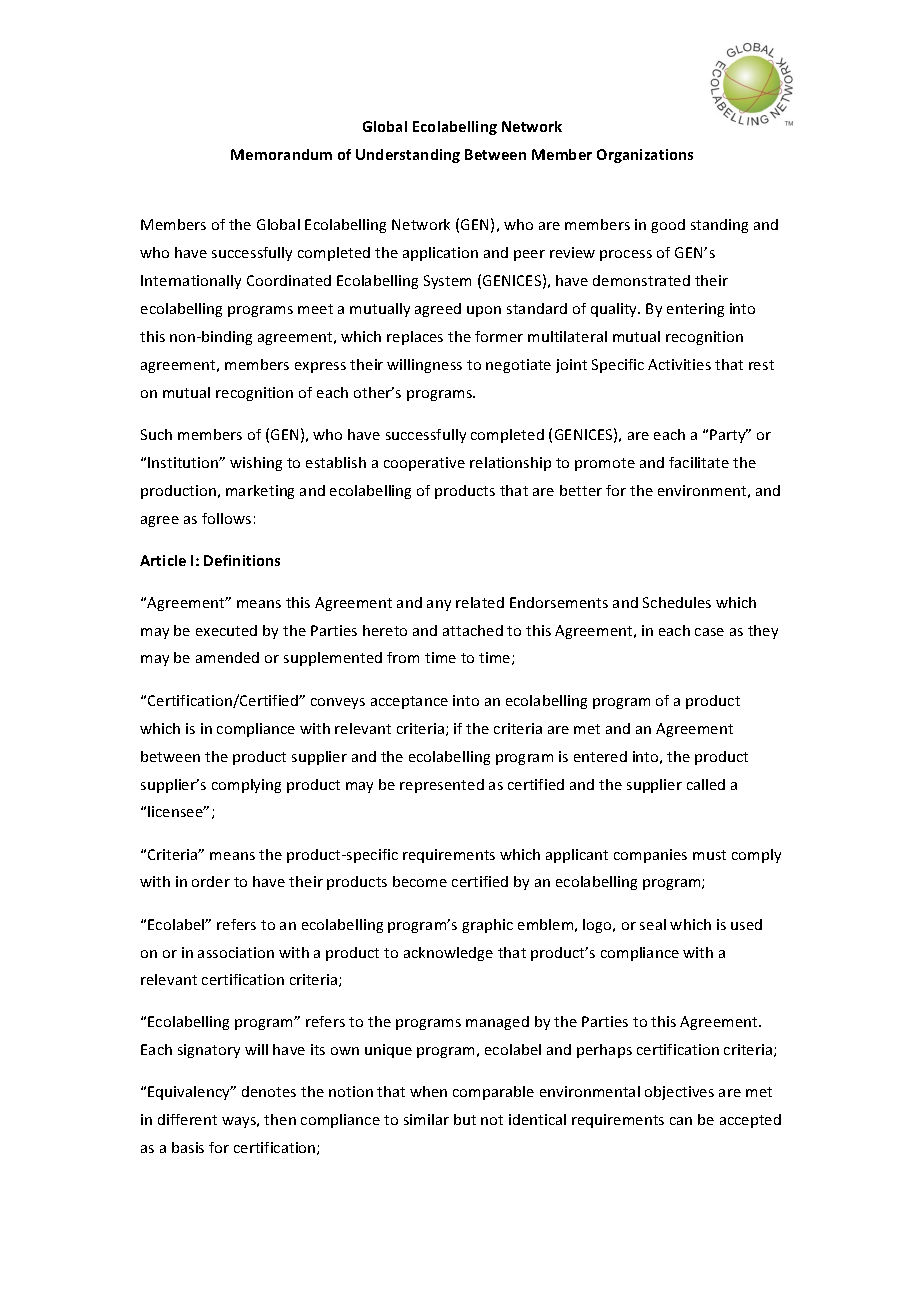  Describe the element at coordinates (679, 364) in the page. I see `Activities` at that location.
